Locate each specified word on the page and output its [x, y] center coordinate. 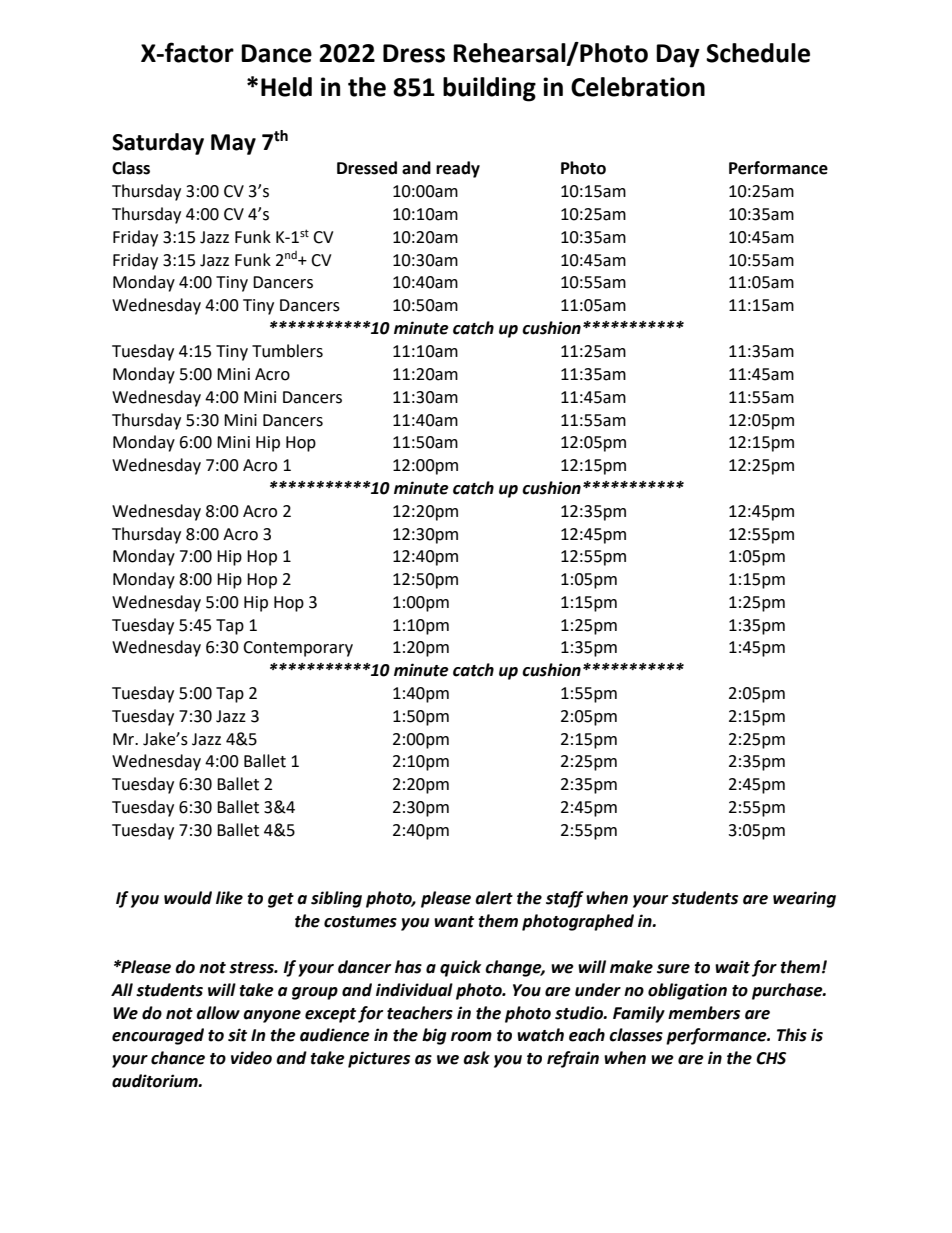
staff [565, 899]
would [188, 898]
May [233, 144]
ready [458, 169]
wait [732, 967]
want [454, 922]
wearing [804, 899]
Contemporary [298, 649]
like [229, 898]
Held [286, 87]
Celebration [638, 87]
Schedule [758, 53]
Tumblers [287, 351]
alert [494, 898]
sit [237, 1035]
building [489, 89]
